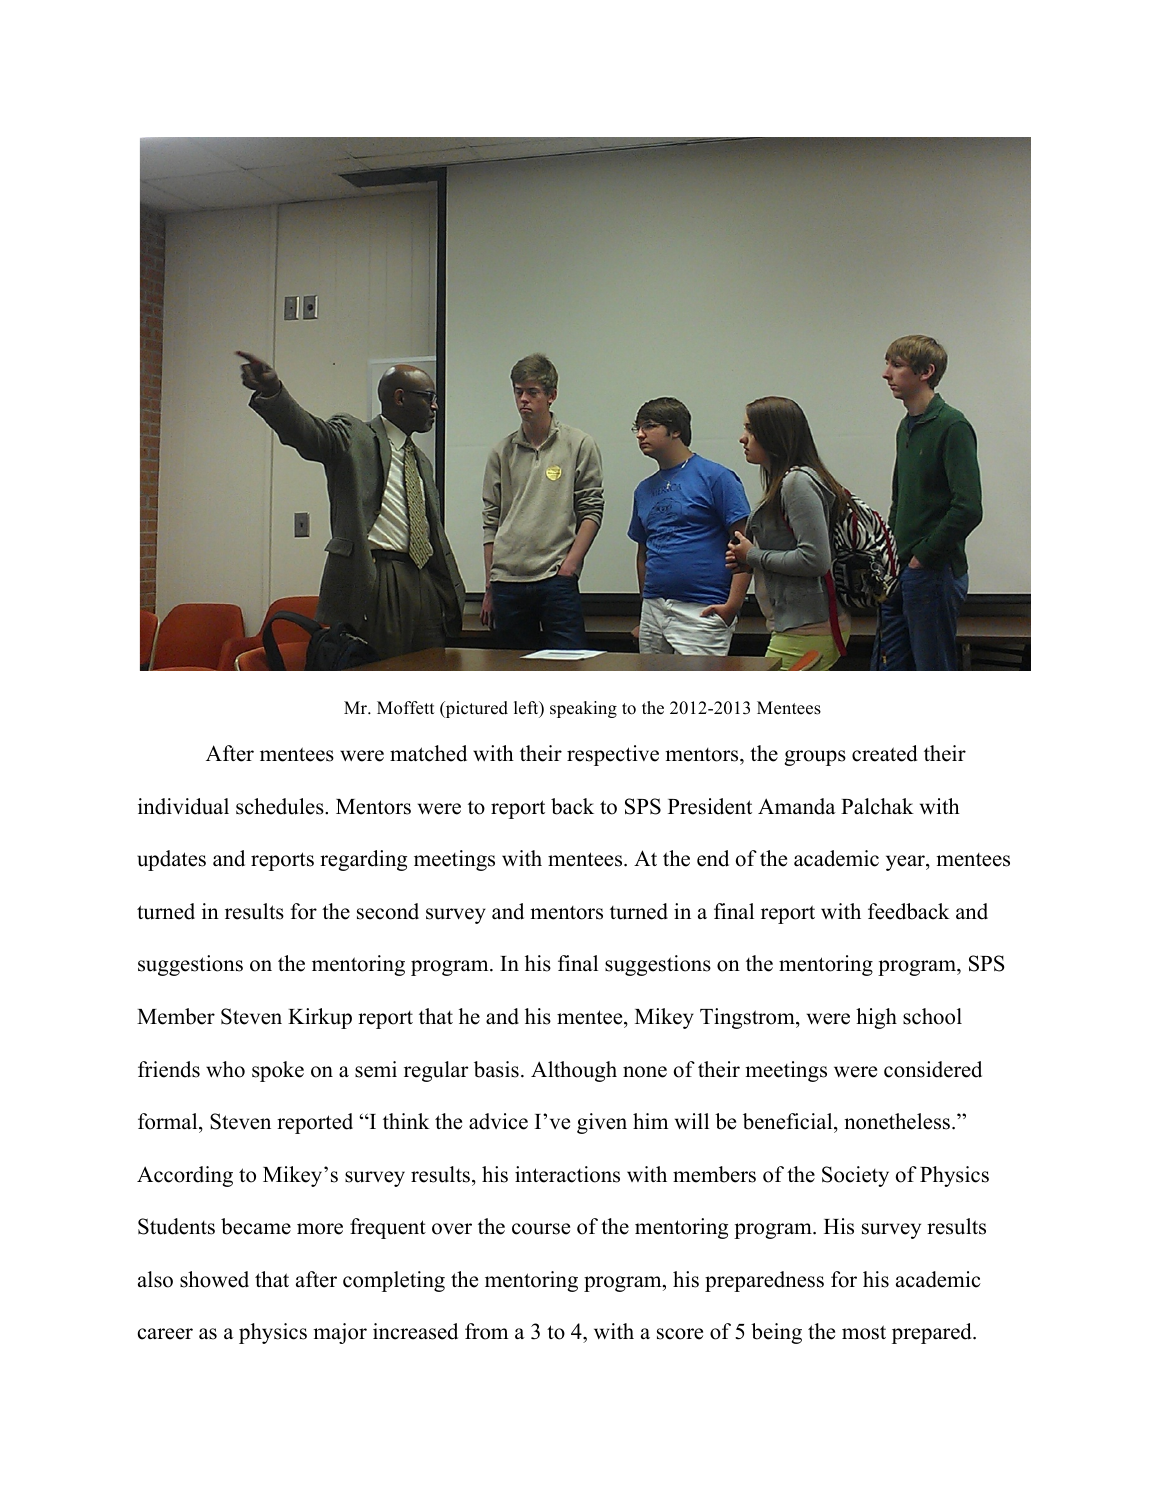 This page has width=1165, height=1508. Describe the element at coordinates (185, 1176) in the page. I see `According` at that location.
